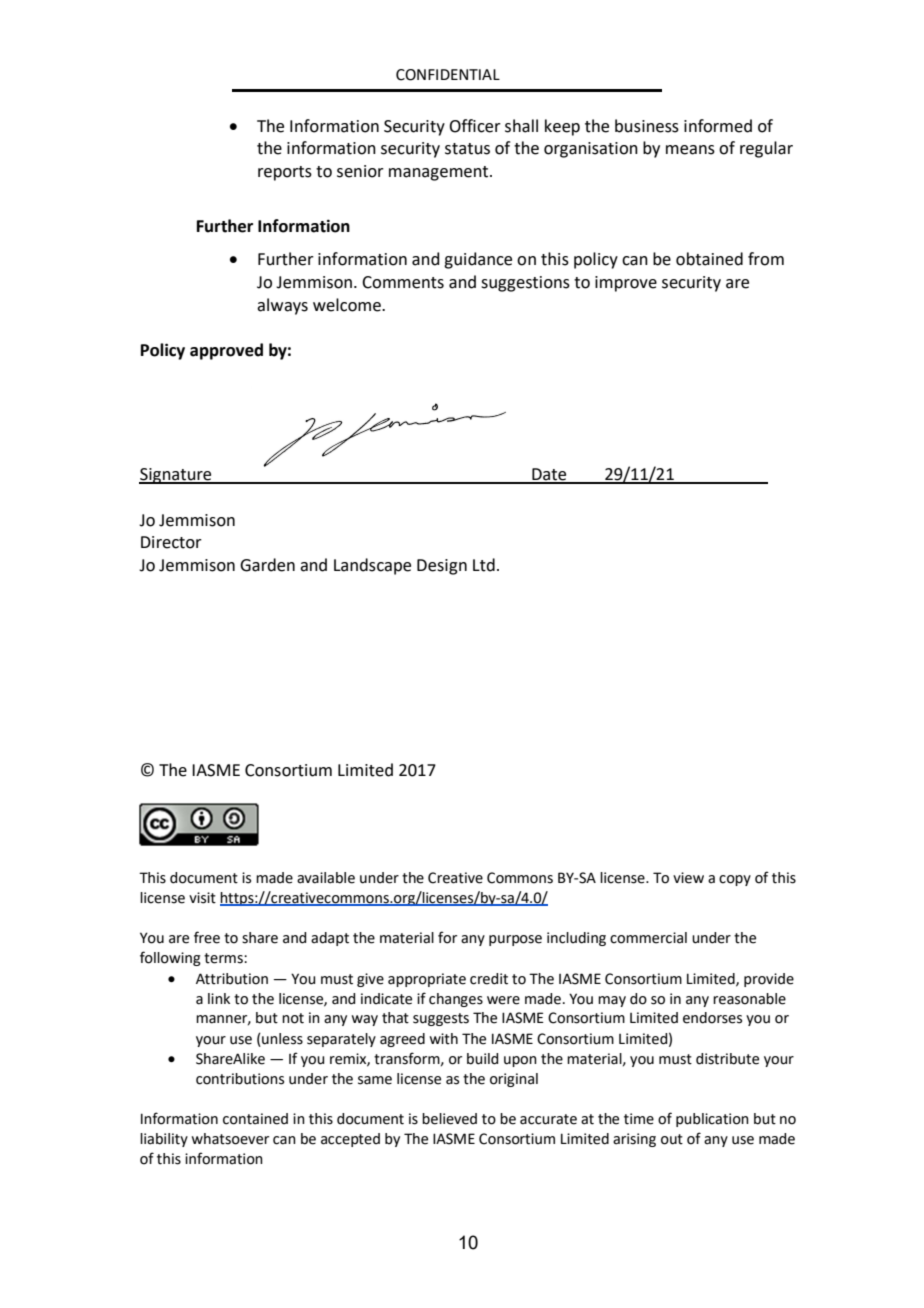 This image has height=1308, width=924. I want to click on improve, so click(626, 284).
